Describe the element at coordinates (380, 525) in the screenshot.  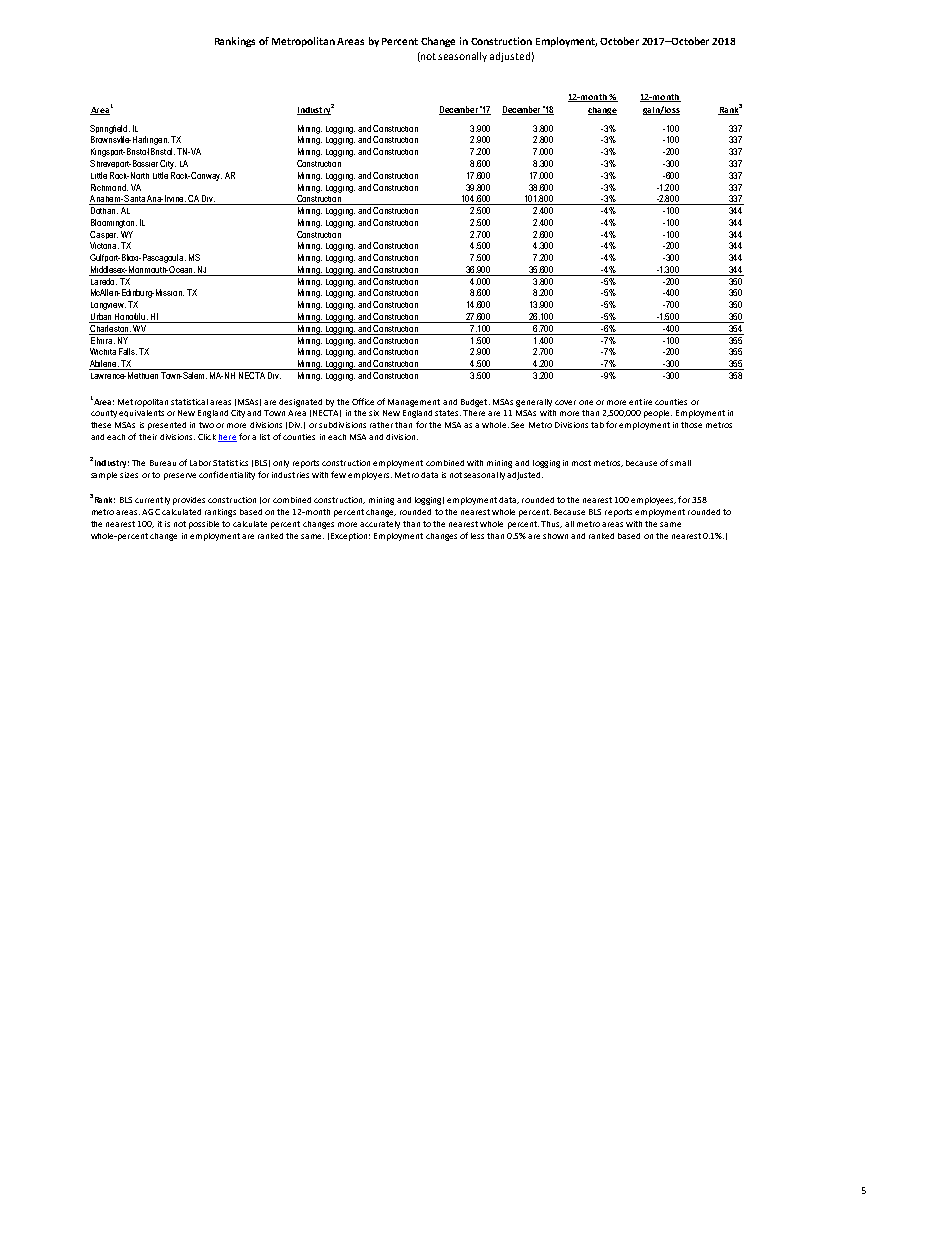
I see `accurately` at that location.
